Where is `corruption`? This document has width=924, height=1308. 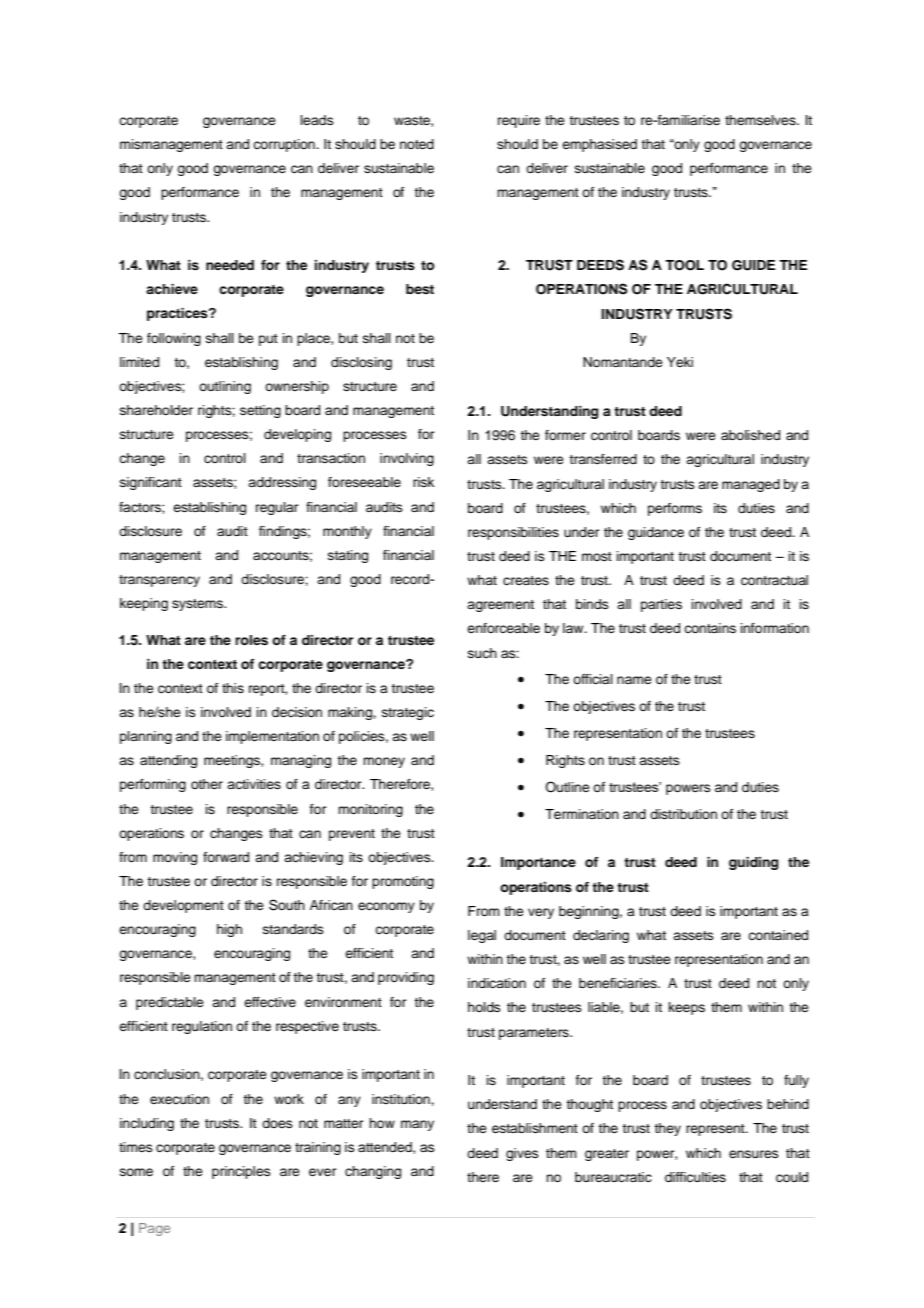 corruption is located at coordinates (285, 145).
